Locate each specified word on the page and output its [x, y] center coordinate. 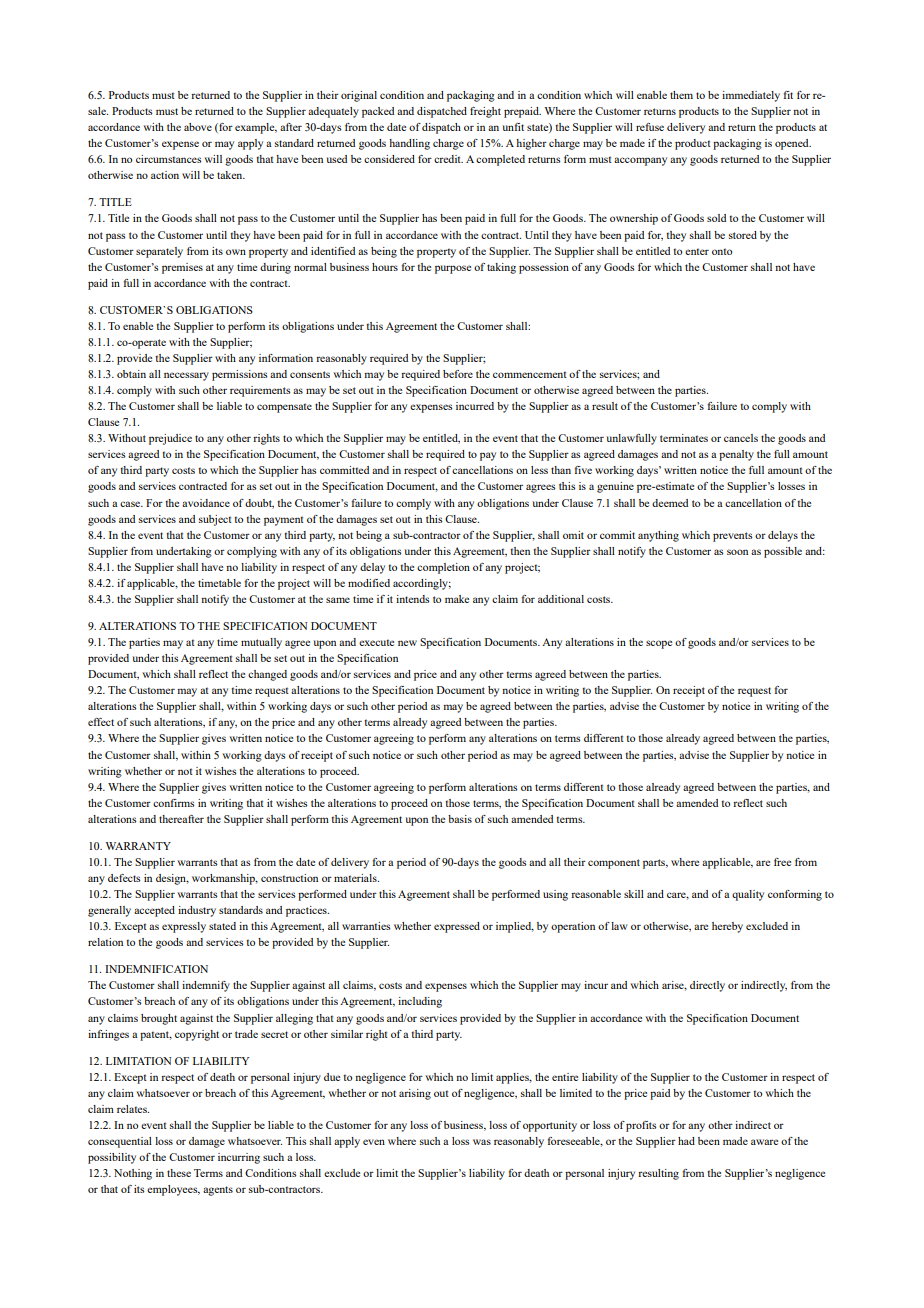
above [198, 127]
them [681, 95]
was [482, 1142]
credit [448, 159]
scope [659, 644]
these [179, 1173]
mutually [261, 643]
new [407, 643]
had [686, 1141]
